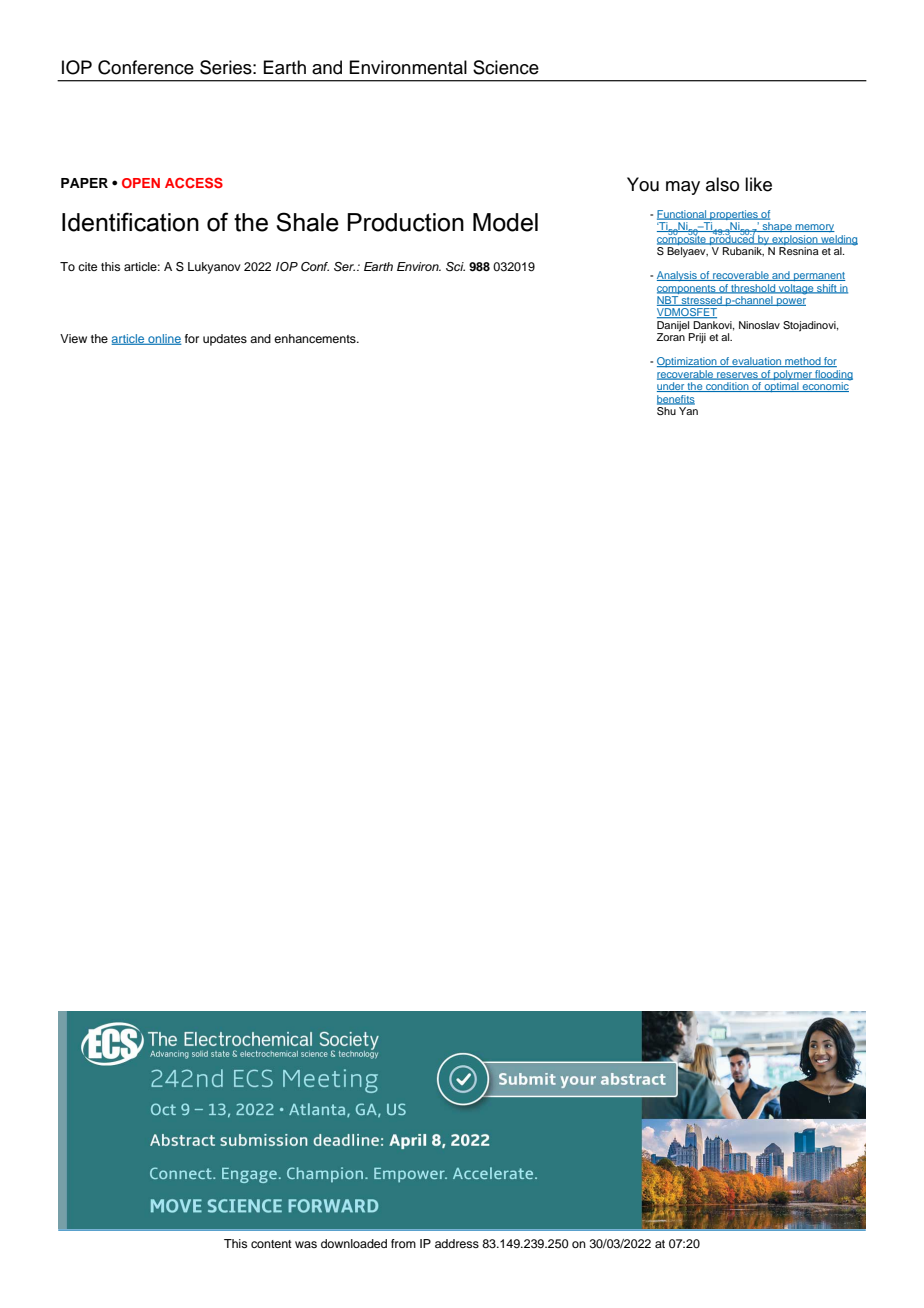 This document has width=924, height=1308. What do you see at coordinates (757, 362) in the document?
I see `evaluation` at bounding box center [757, 362].
